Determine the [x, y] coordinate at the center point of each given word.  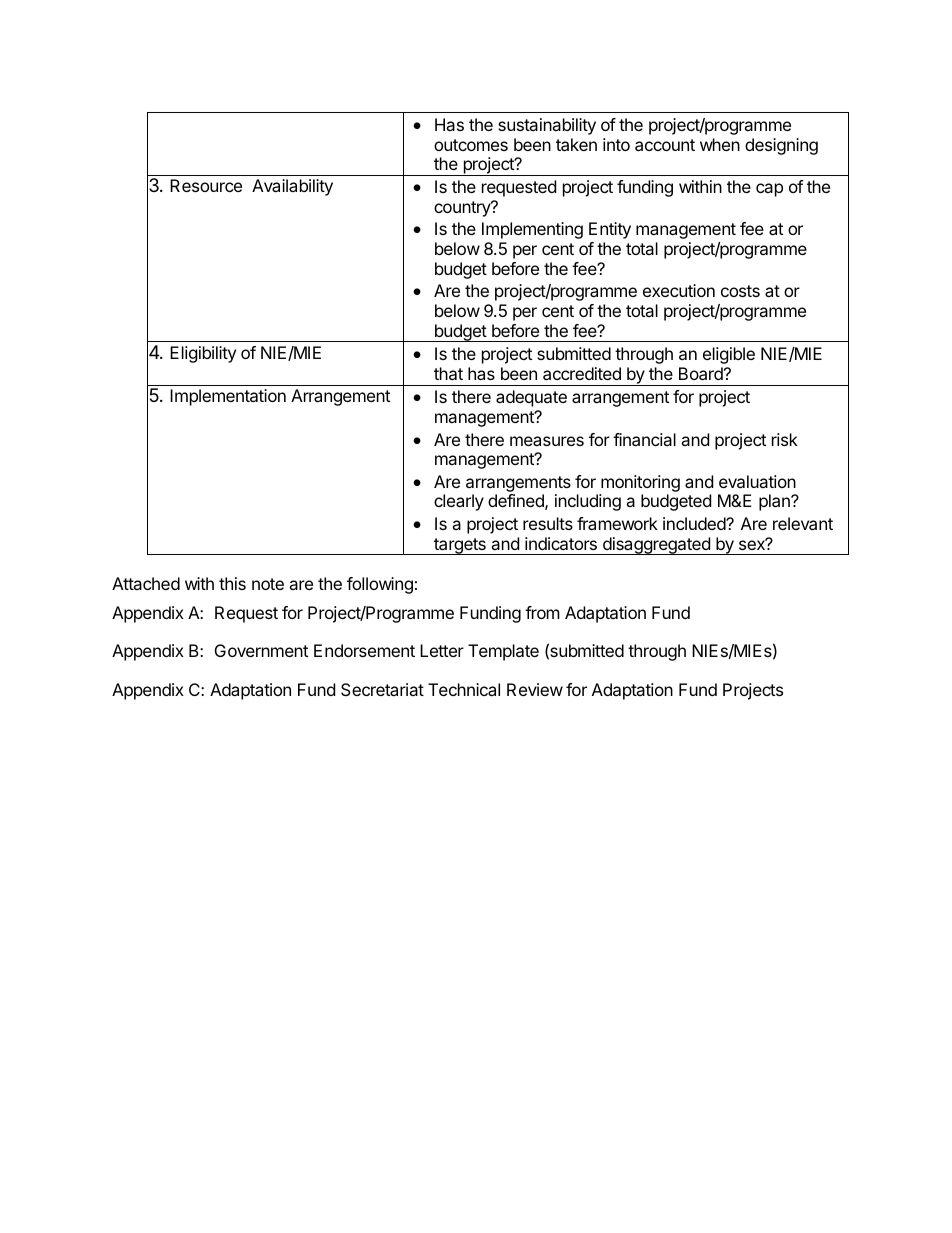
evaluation [757, 481]
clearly [459, 502]
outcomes [471, 145]
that [448, 373]
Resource [206, 185]
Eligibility [203, 354]
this [232, 583]
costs [740, 291]
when [720, 144]
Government [261, 650]
